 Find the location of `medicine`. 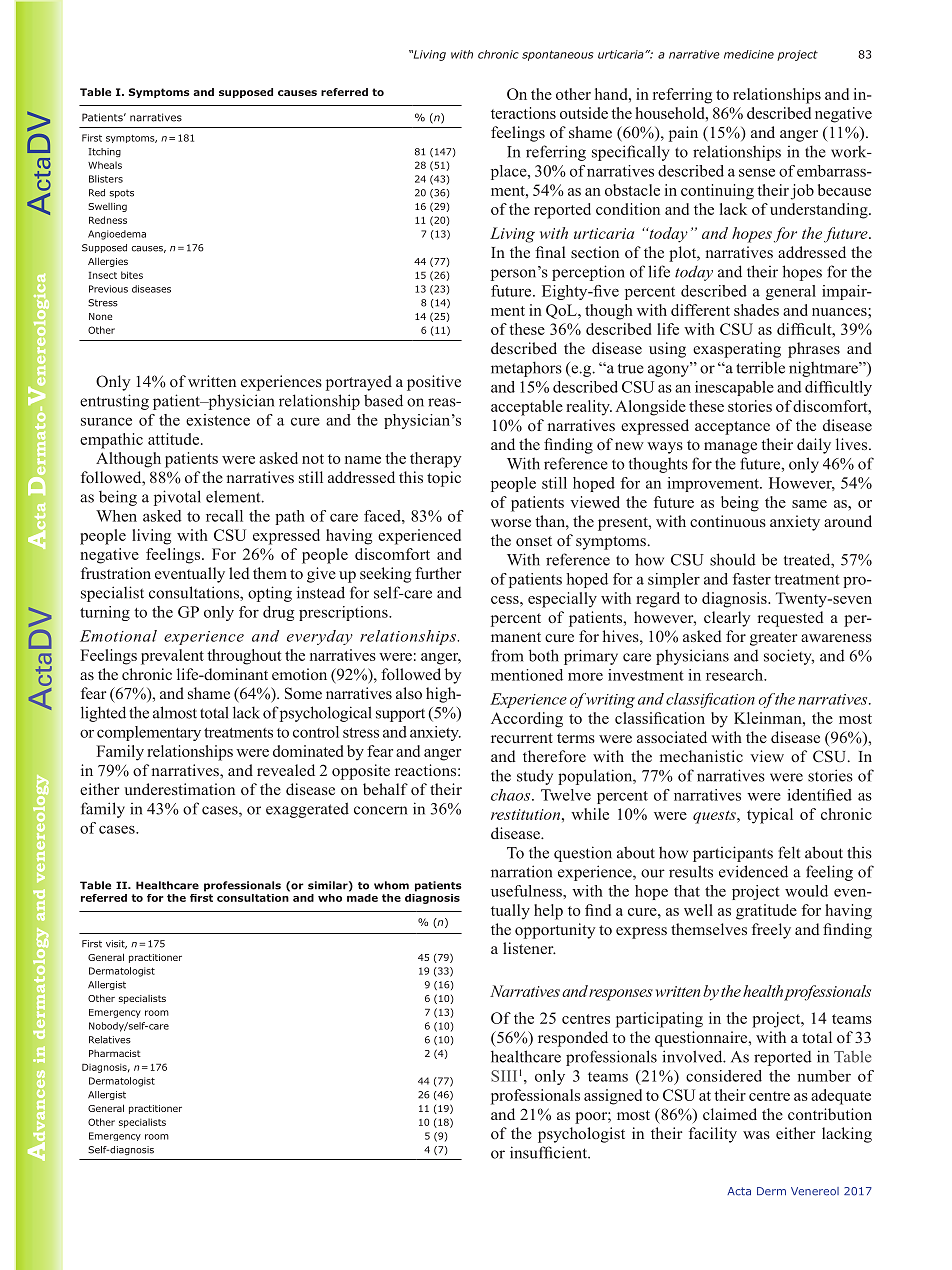

medicine is located at coordinates (749, 54).
